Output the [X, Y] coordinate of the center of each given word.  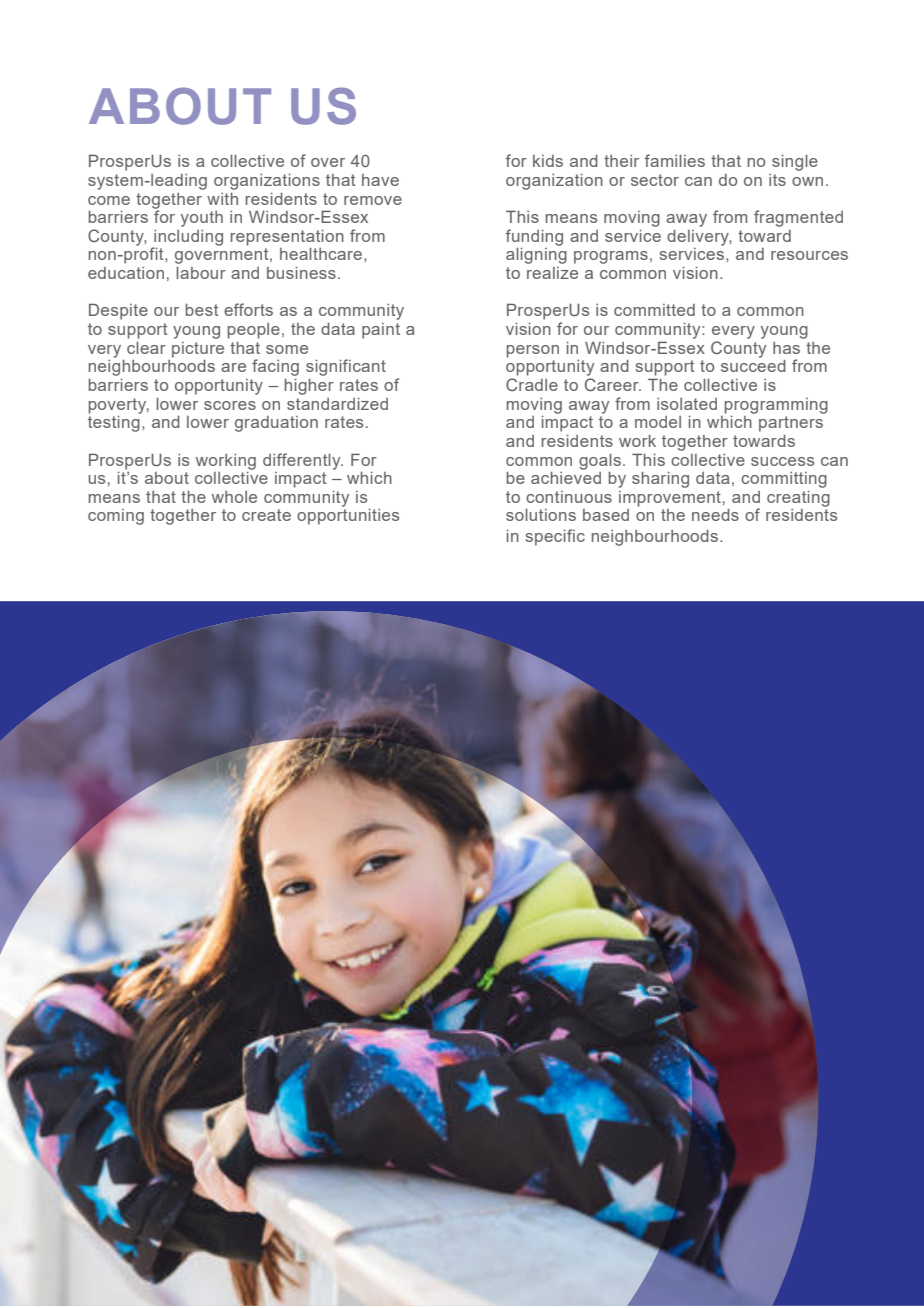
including [187, 239]
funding [534, 237]
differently [303, 461]
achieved [566, 476]
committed [654, 310]
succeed [753, 366]
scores [230, 405]
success [782, 461]
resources [809, 255]
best [201, 310]
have [380, 180]
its [777, 180]
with [222, 199]
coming [116, 517]
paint [381, 331]
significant [346, 367]
